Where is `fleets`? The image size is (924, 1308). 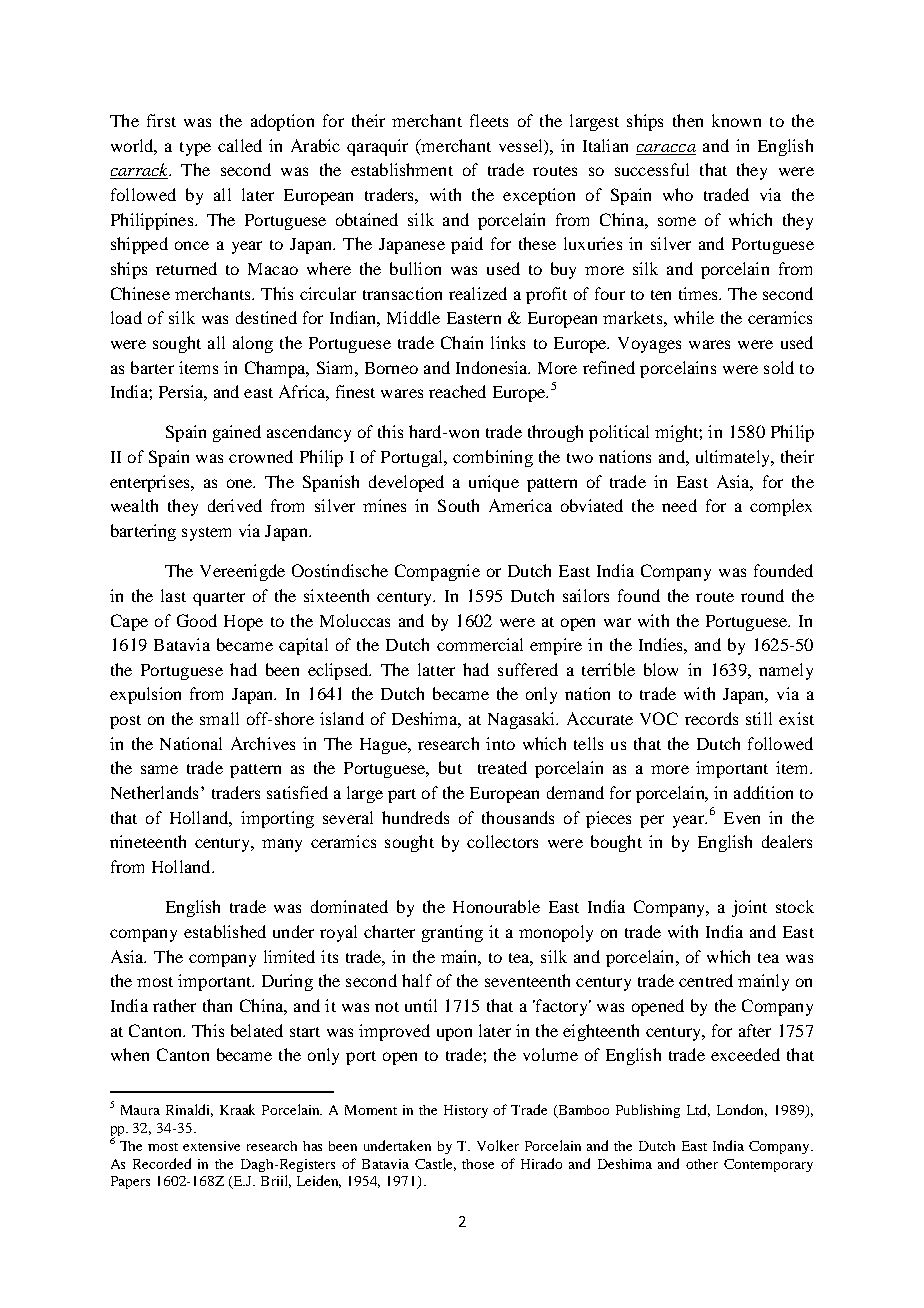 fleets is located at coordinates (489, 120).
